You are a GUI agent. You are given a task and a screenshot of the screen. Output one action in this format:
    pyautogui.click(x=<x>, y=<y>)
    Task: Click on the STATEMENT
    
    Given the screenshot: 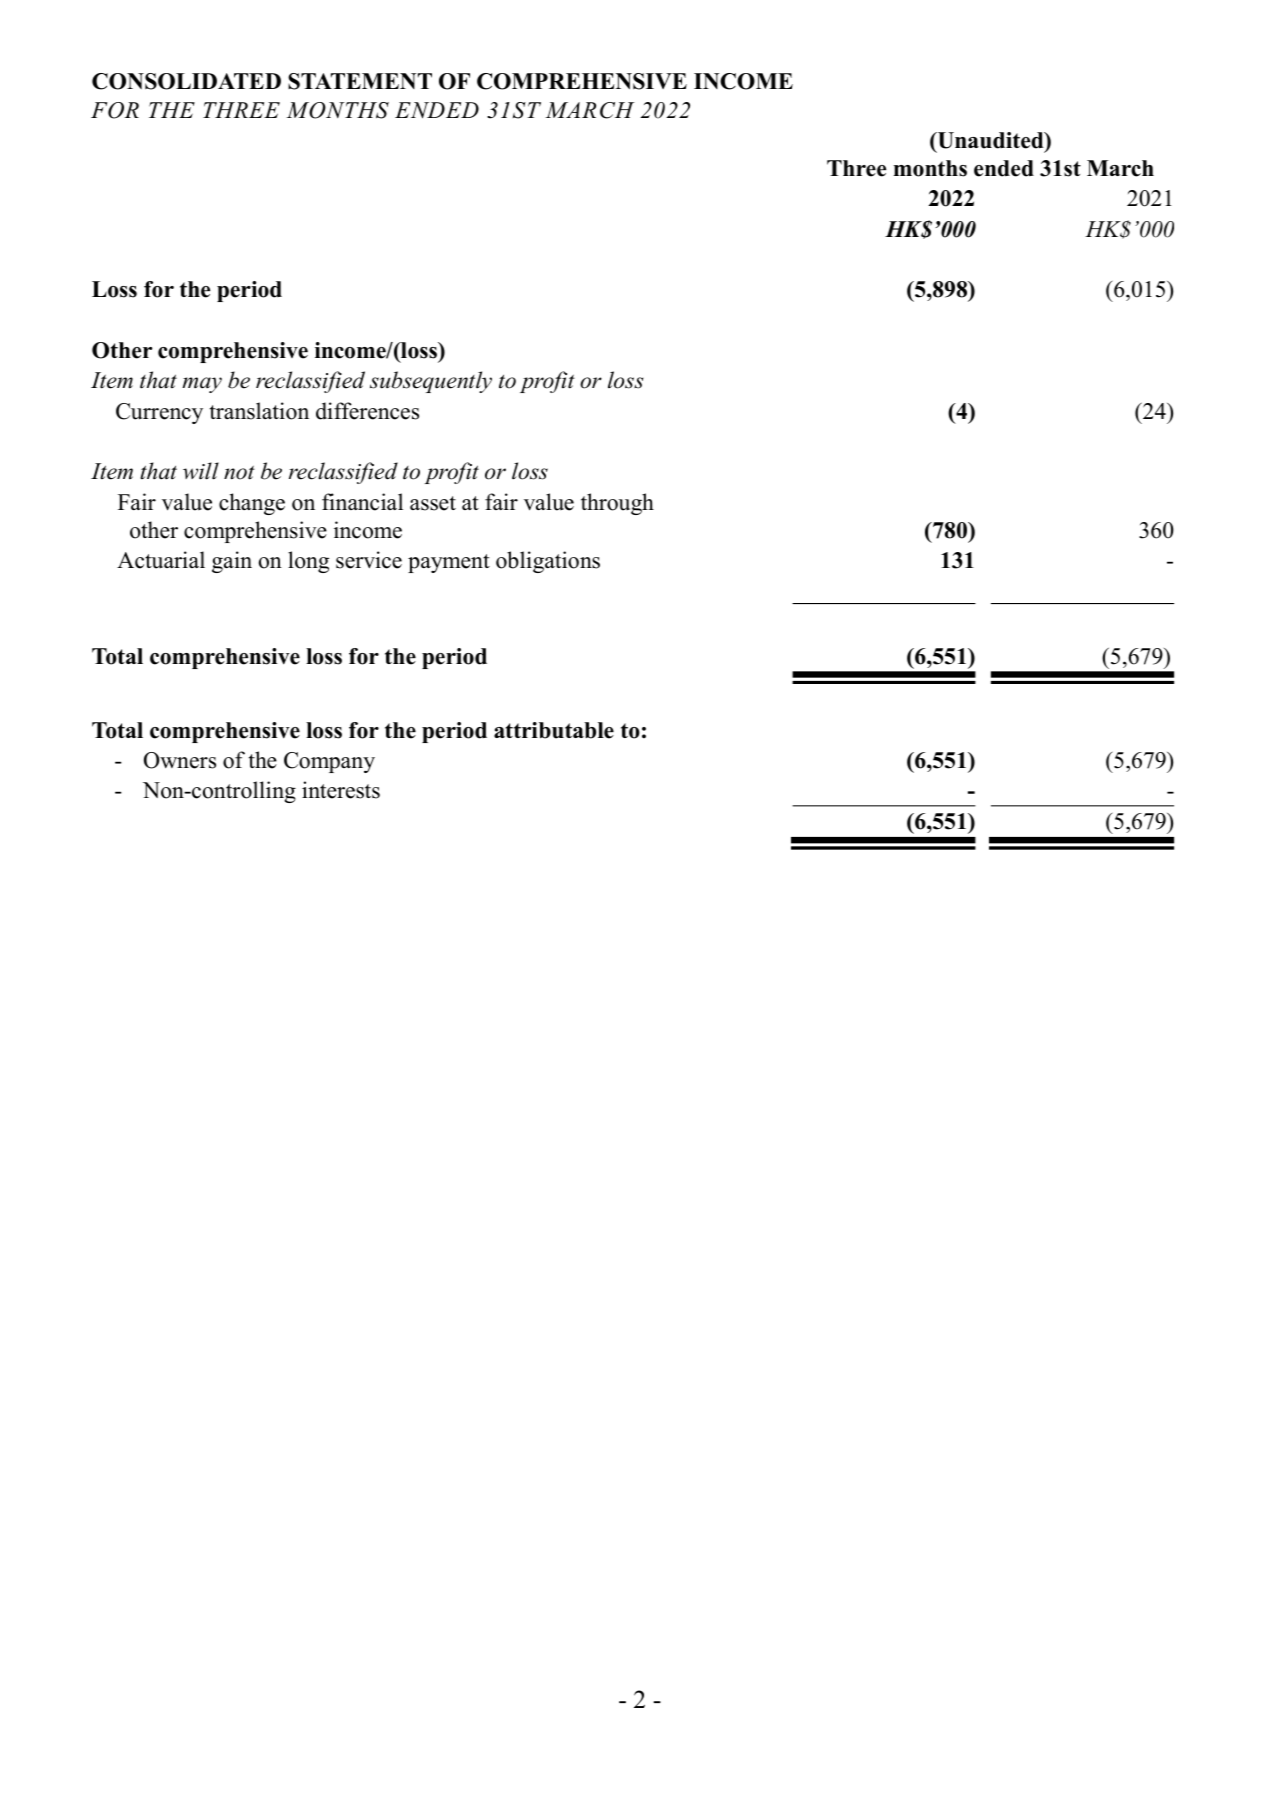 What is the action you would take?
    pyautogui.click(x=360, y=81)
